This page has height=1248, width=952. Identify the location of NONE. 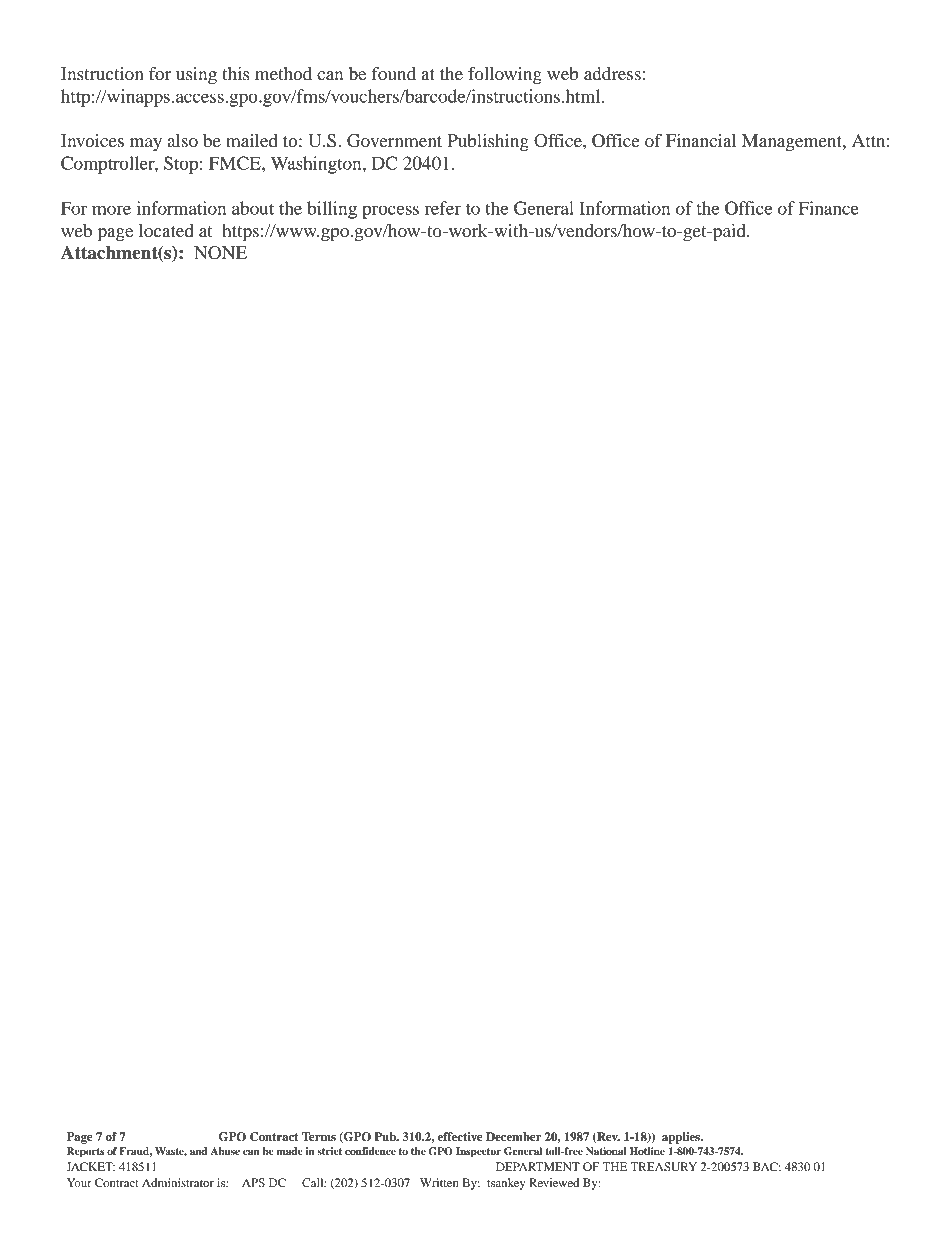
(220, 253).
